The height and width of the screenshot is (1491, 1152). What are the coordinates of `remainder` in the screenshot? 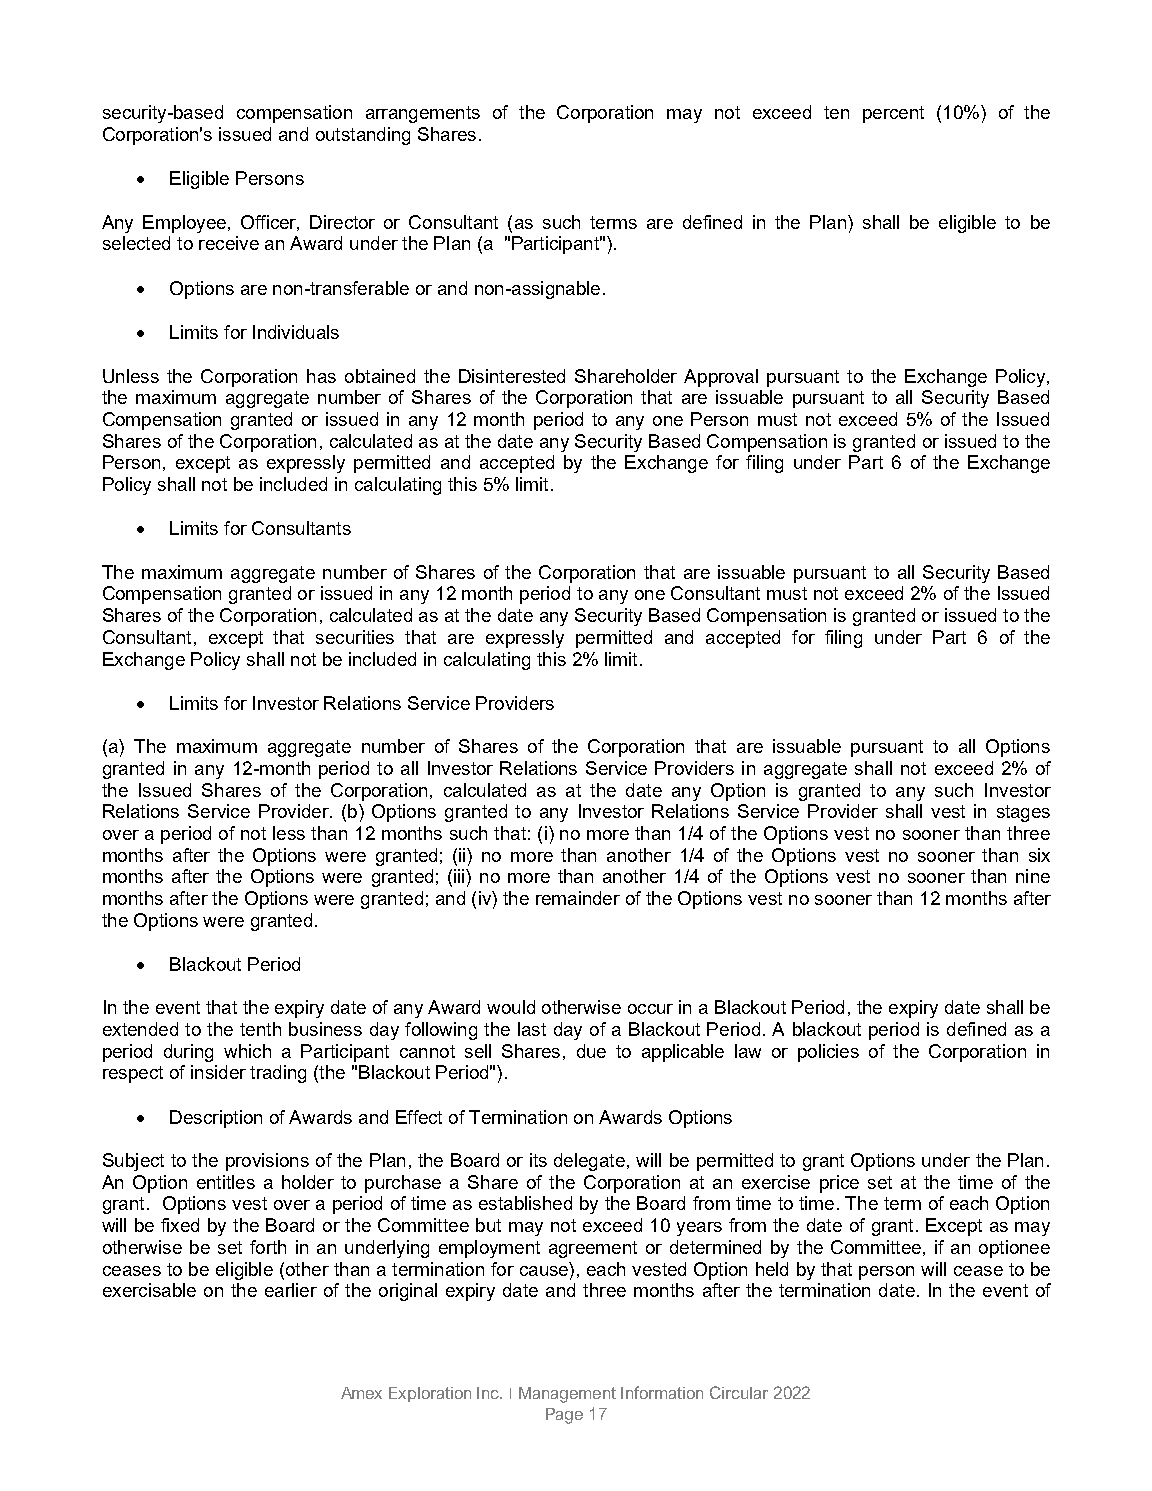 It's located at (578, 898).
